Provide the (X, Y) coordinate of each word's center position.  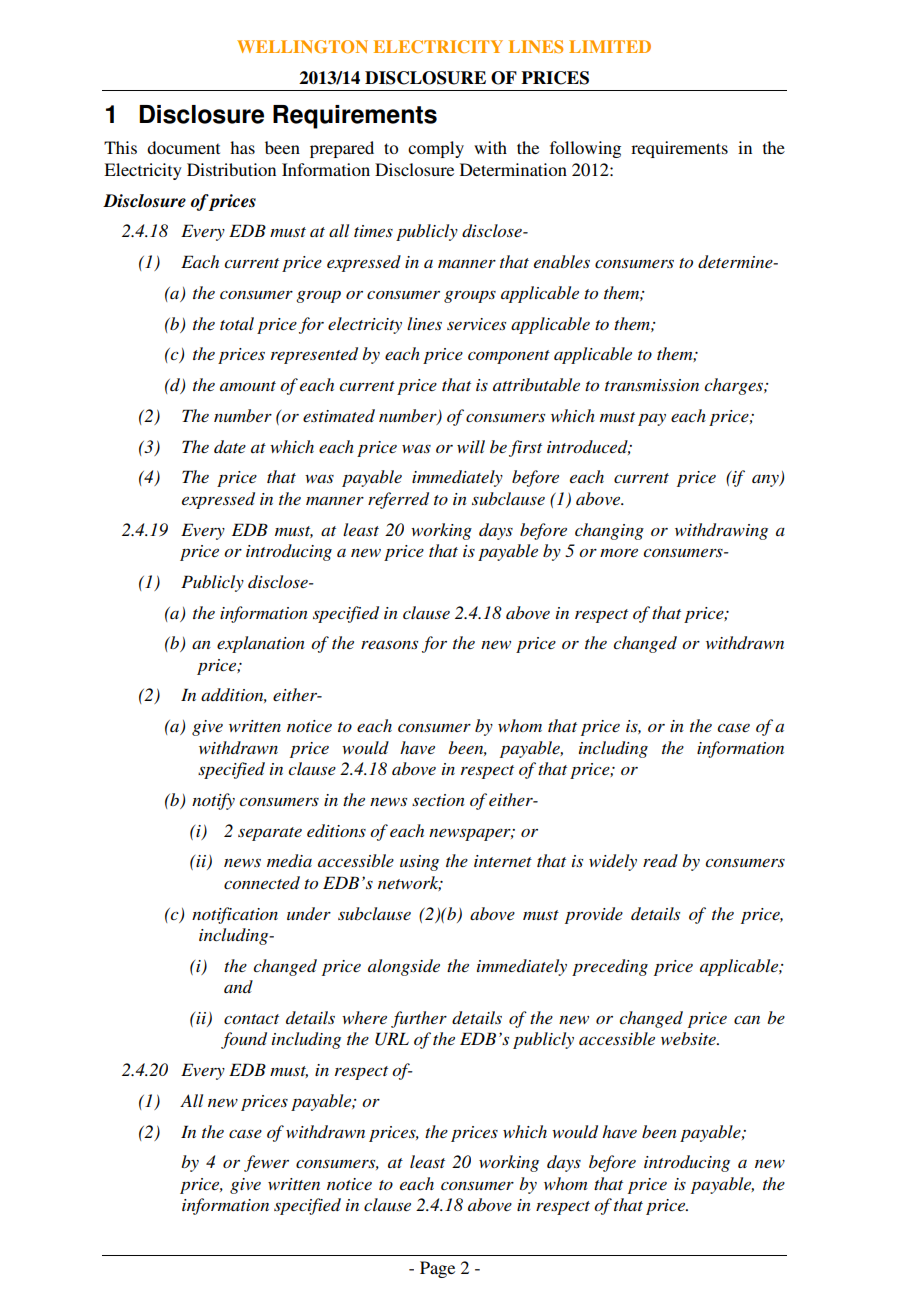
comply (436, 149)
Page (437, 1269)
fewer (266, 1163)
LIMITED (610, 46)
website (689, 1038)
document (183, 147)
